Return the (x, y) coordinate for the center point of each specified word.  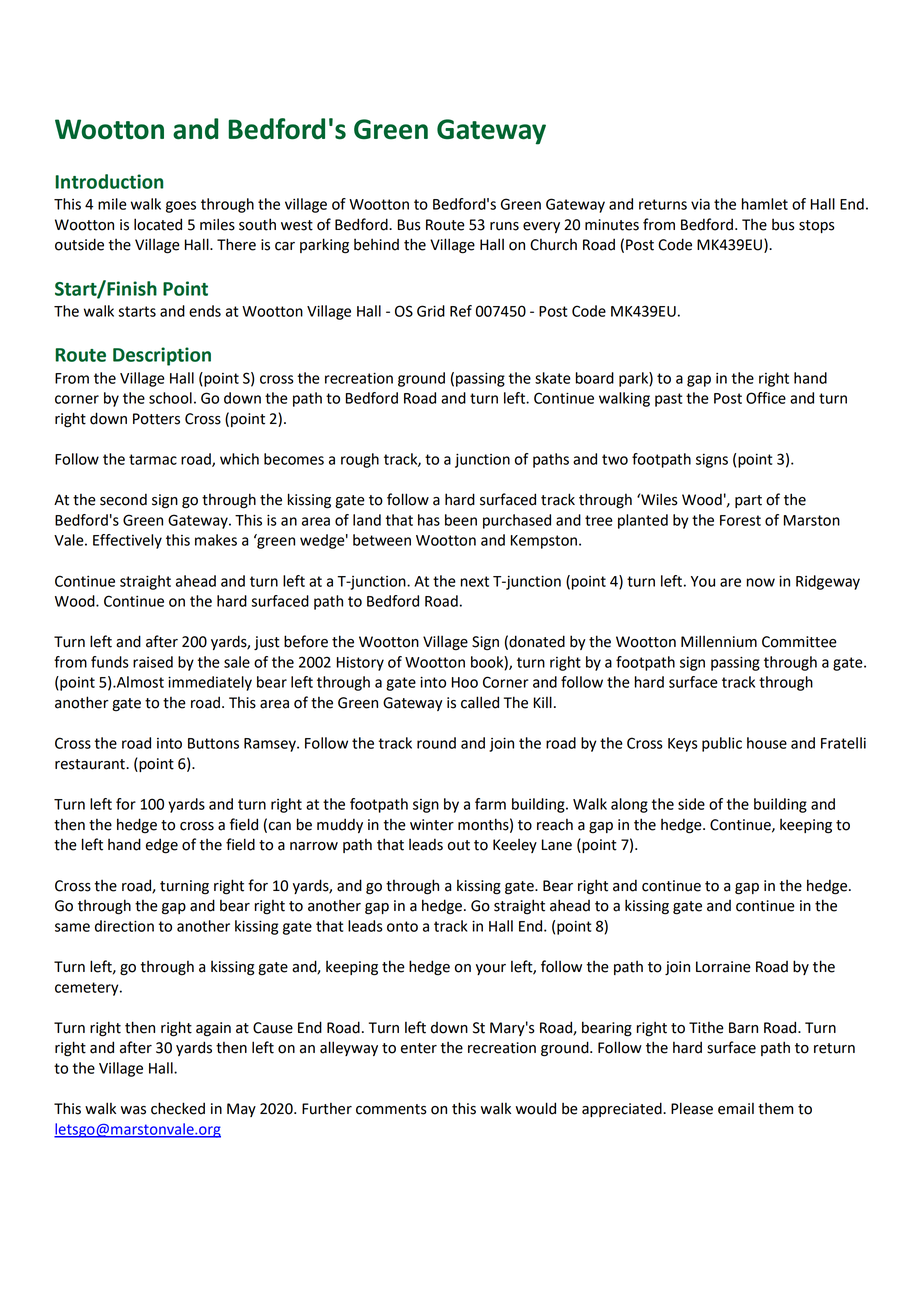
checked (178, 1108)
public (722, 744)
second (123, 499)
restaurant (91, 764)
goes (181, 207)
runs (504, 226)
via (700, 204)
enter (419, 1048)
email (736, 1109)
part (748, 501)
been (461, 520)
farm (490, 804)
